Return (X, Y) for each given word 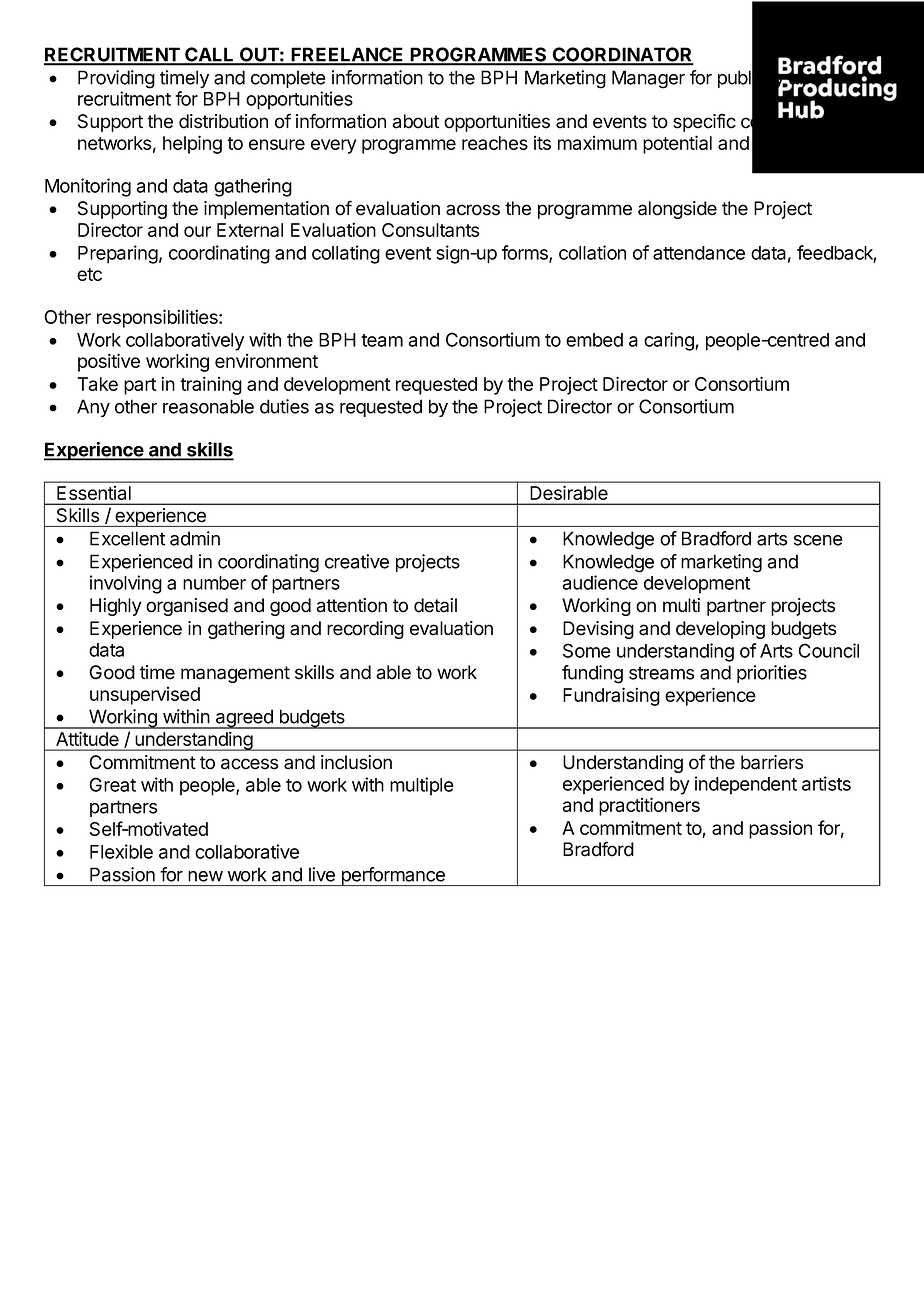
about (415, 121)
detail (435, 605)
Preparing (118, 254)
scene (818, 540)
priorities (772, 674)
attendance (699, 253)
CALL (209, 55)
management (235, 674)
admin (195, 538)
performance (393, 876)
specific (704, 122)
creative (357, 561)
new (205, 876)
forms (526, 253)
